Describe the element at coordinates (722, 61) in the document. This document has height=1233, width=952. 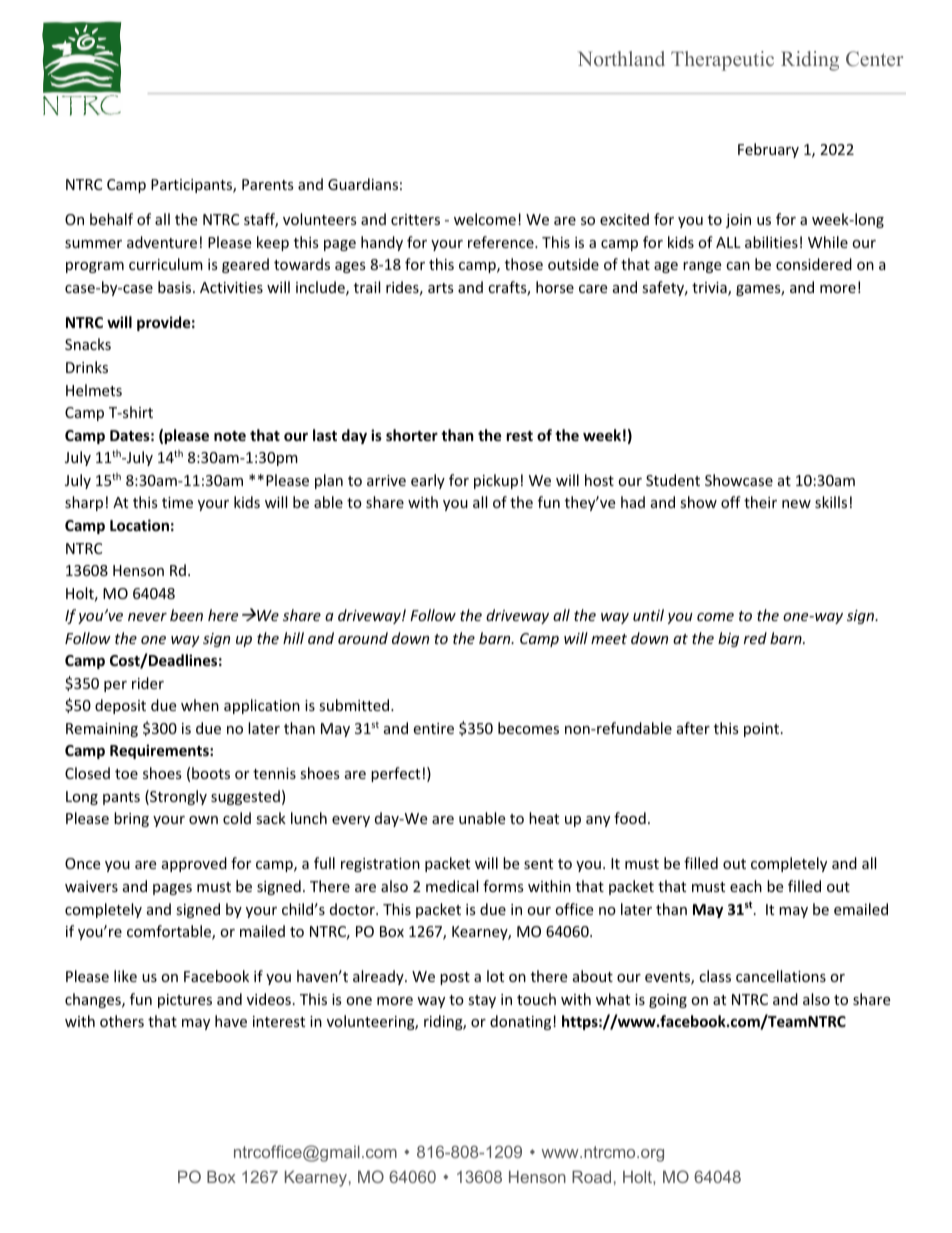
I see `Therapeutic` at that location.
